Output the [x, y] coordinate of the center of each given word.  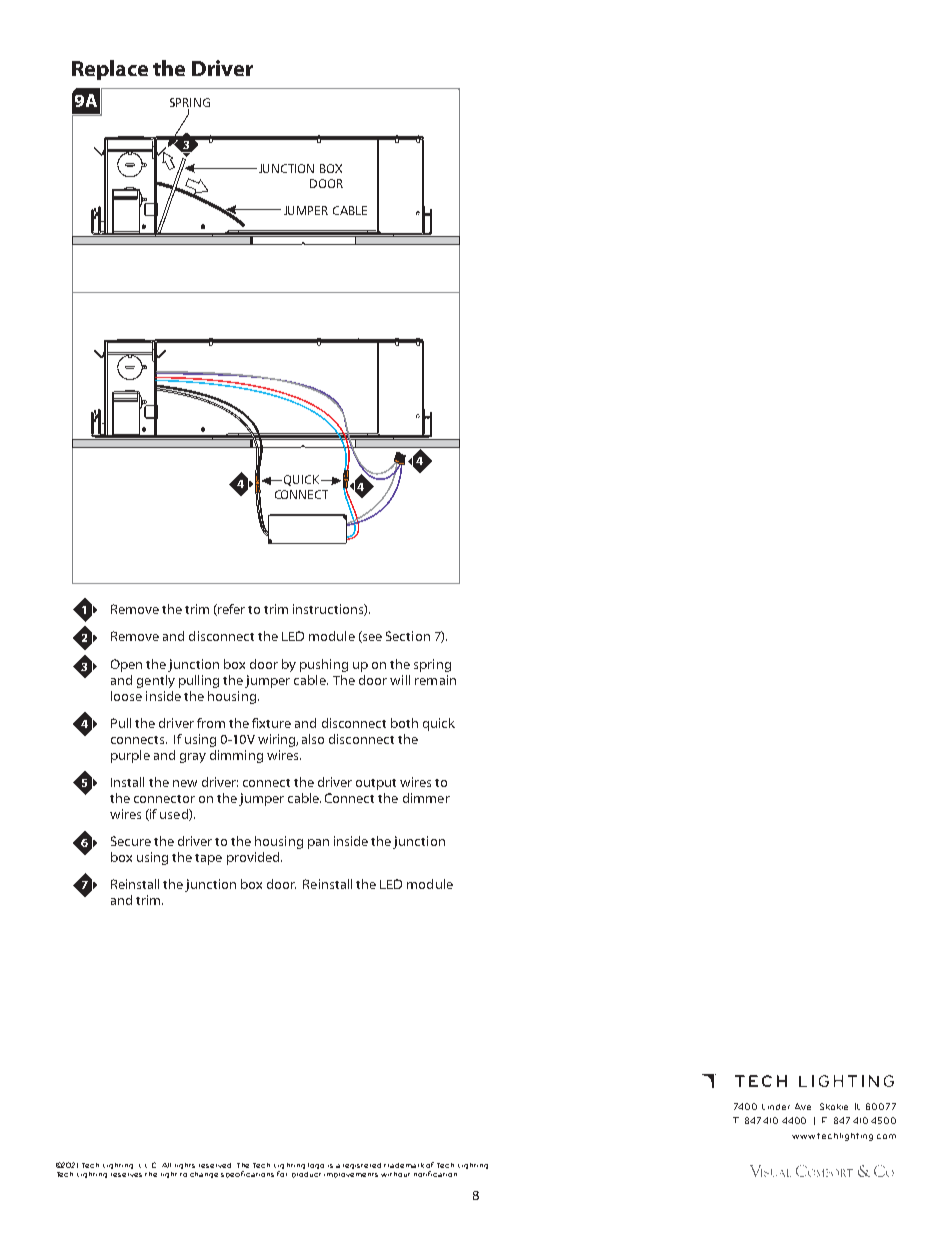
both [404, 723]
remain [435, 680]
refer [230, 610]
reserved [215, 1165]
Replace [110, 70]
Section [408, 636]
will [400, 680]
